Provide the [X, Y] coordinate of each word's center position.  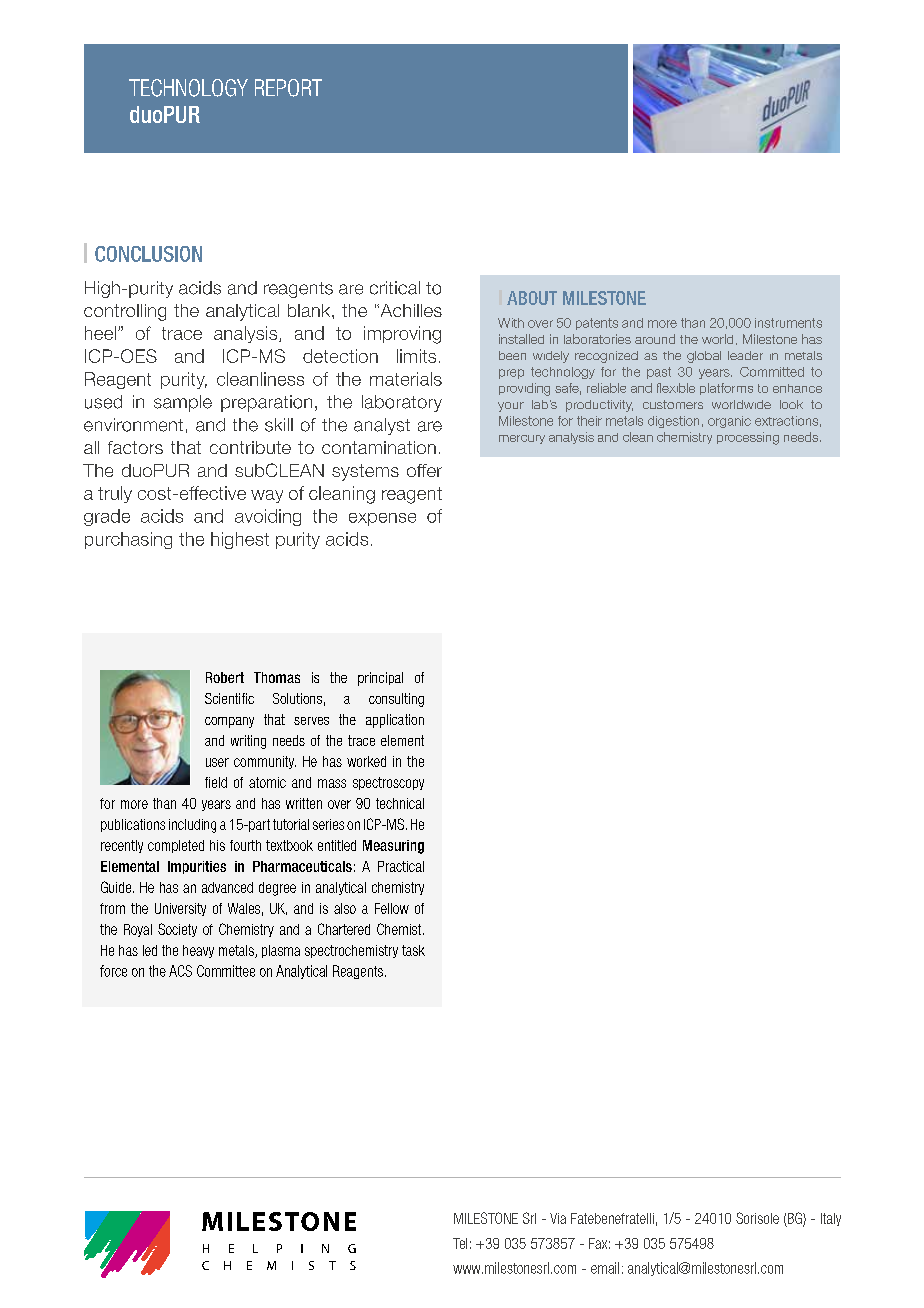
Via [558, 1218]
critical [395, 288]
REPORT [288, 88]
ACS [180, 971]
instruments [788, 323]
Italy [831, 1219]
